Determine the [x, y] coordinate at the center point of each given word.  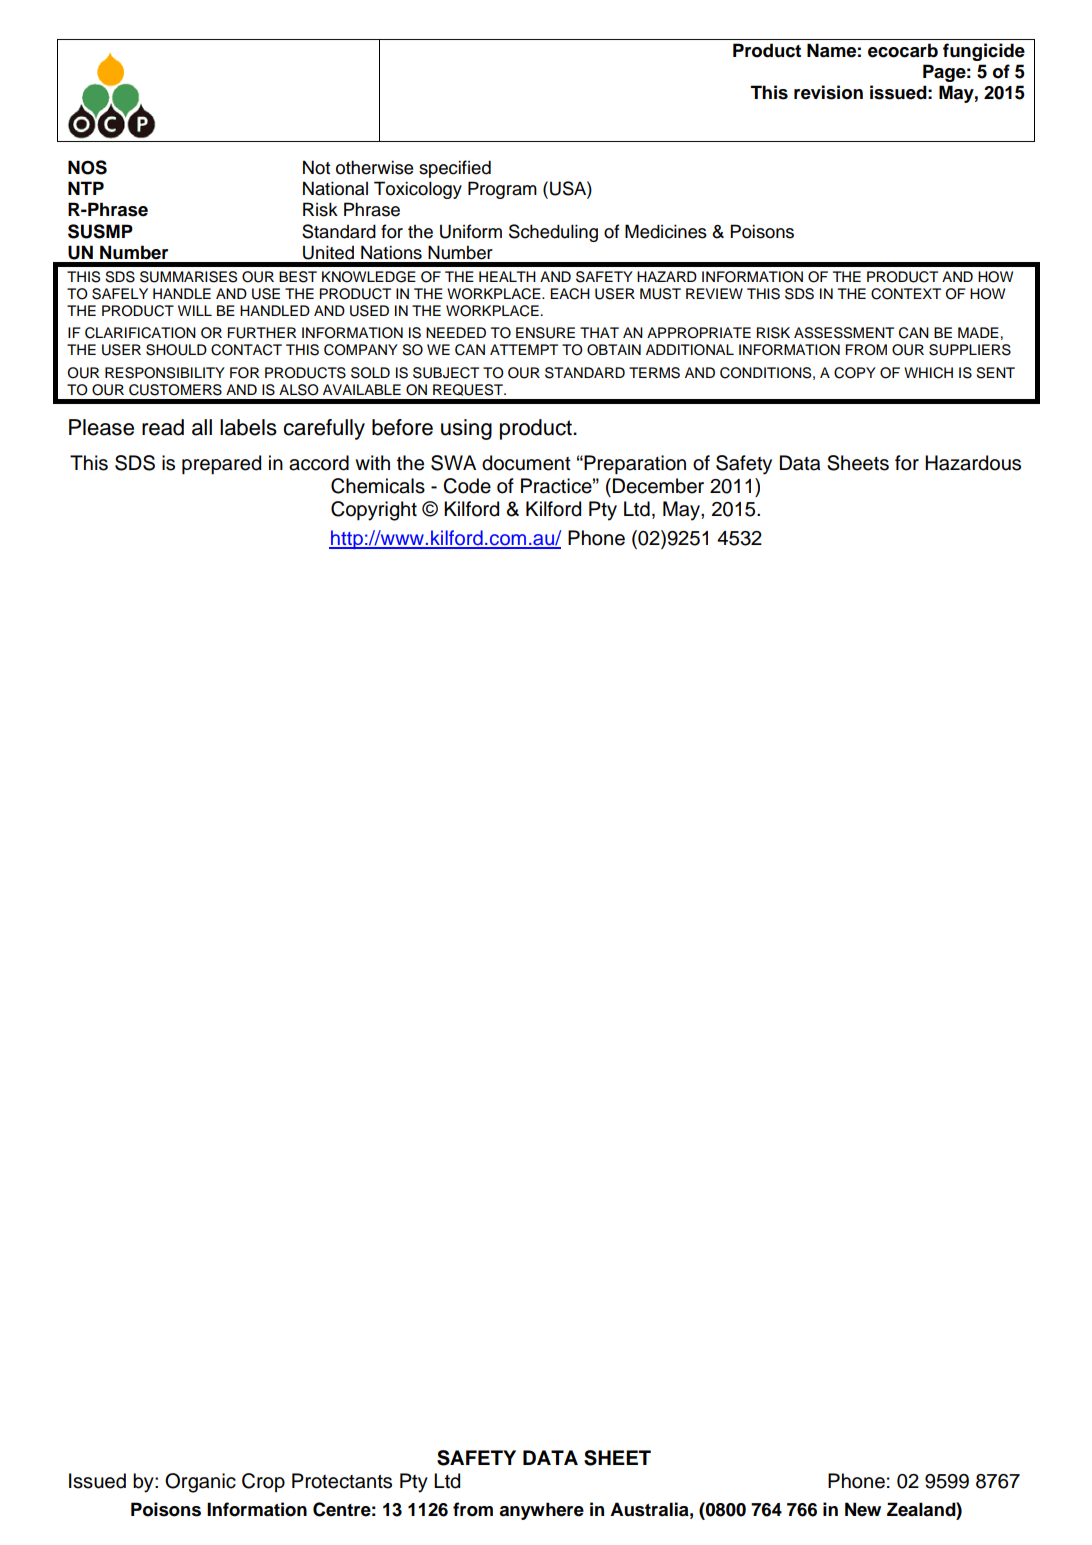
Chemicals [378, 486]
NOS [87, 167]
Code [467, 486]
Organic [200, 1483]
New [863, 1509]
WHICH [928, 373]
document [526, 463]
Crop [263, 1482]
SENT [995, 373]
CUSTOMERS [175, 390]
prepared [221, 464]
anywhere [541, 1511]
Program [502, 190]
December [658, 486]
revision [828, 92]
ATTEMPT [524, 349]
